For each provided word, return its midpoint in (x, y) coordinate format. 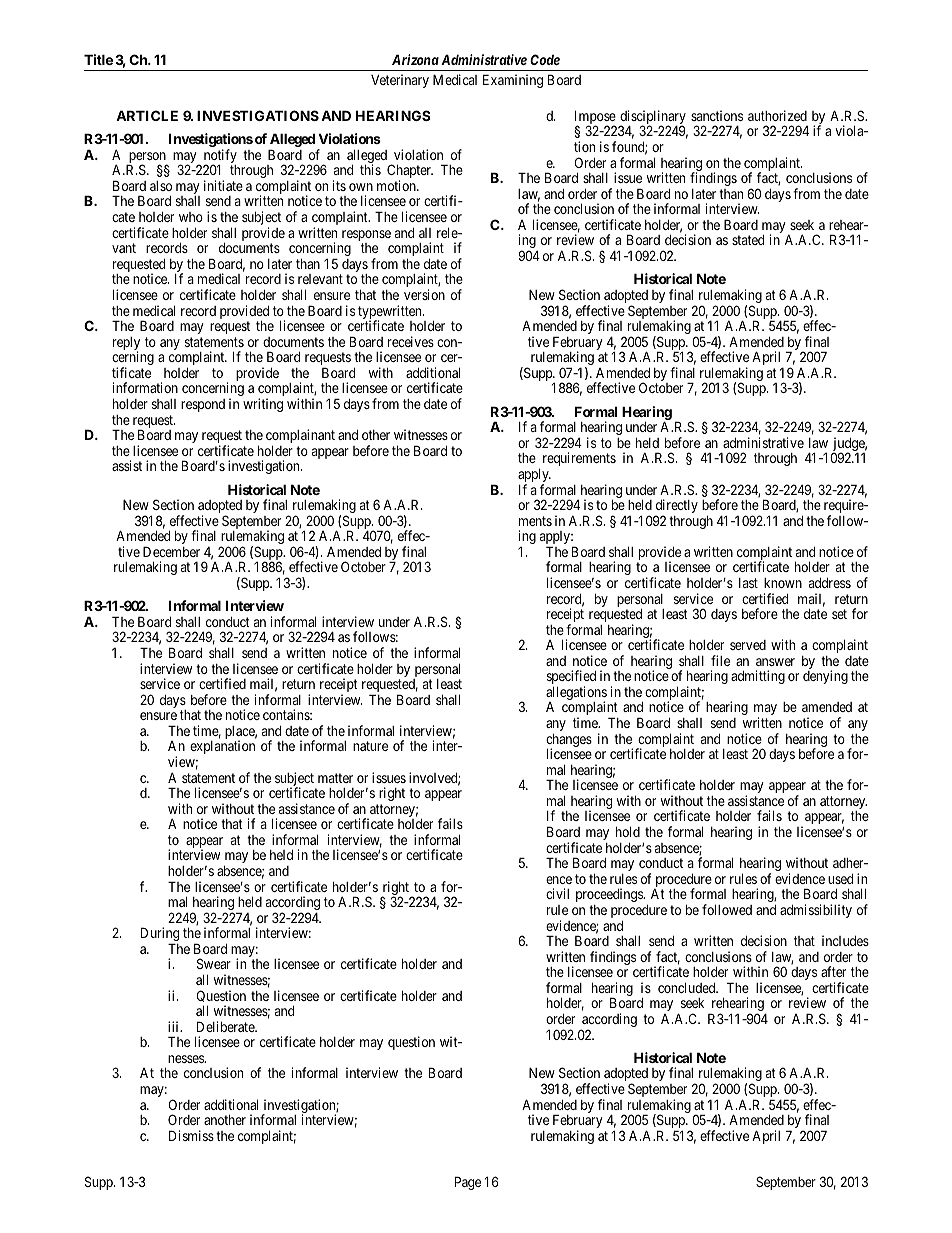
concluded (688, 987)
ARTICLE (147, 115)
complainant (300, 437)
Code (545, 59)
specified (571, 678)
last (748, 583)
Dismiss (191, 1135)
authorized (777, 115)
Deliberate (226, 1026)
